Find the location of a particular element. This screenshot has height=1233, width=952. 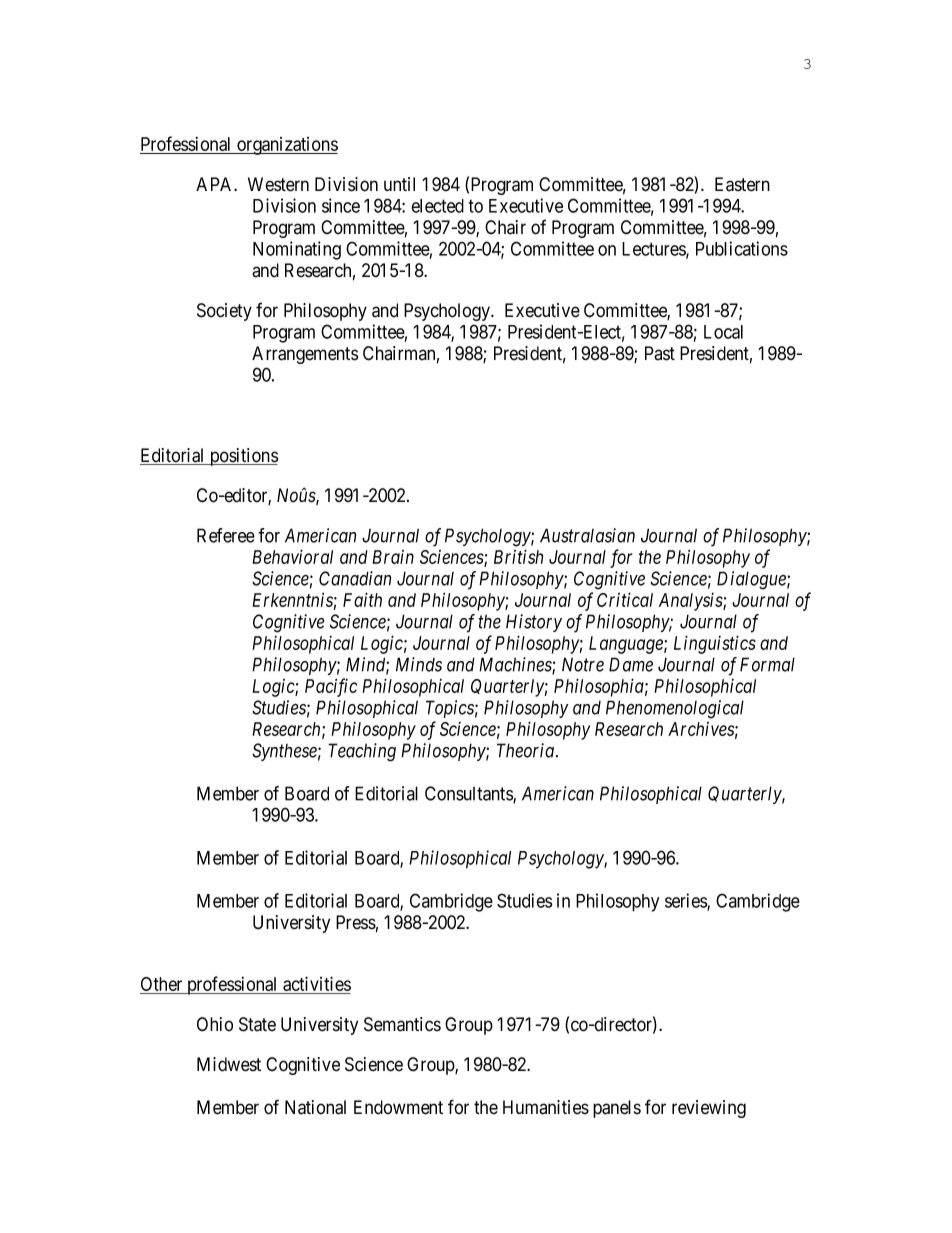

British is located at coordinates (519, 556).
